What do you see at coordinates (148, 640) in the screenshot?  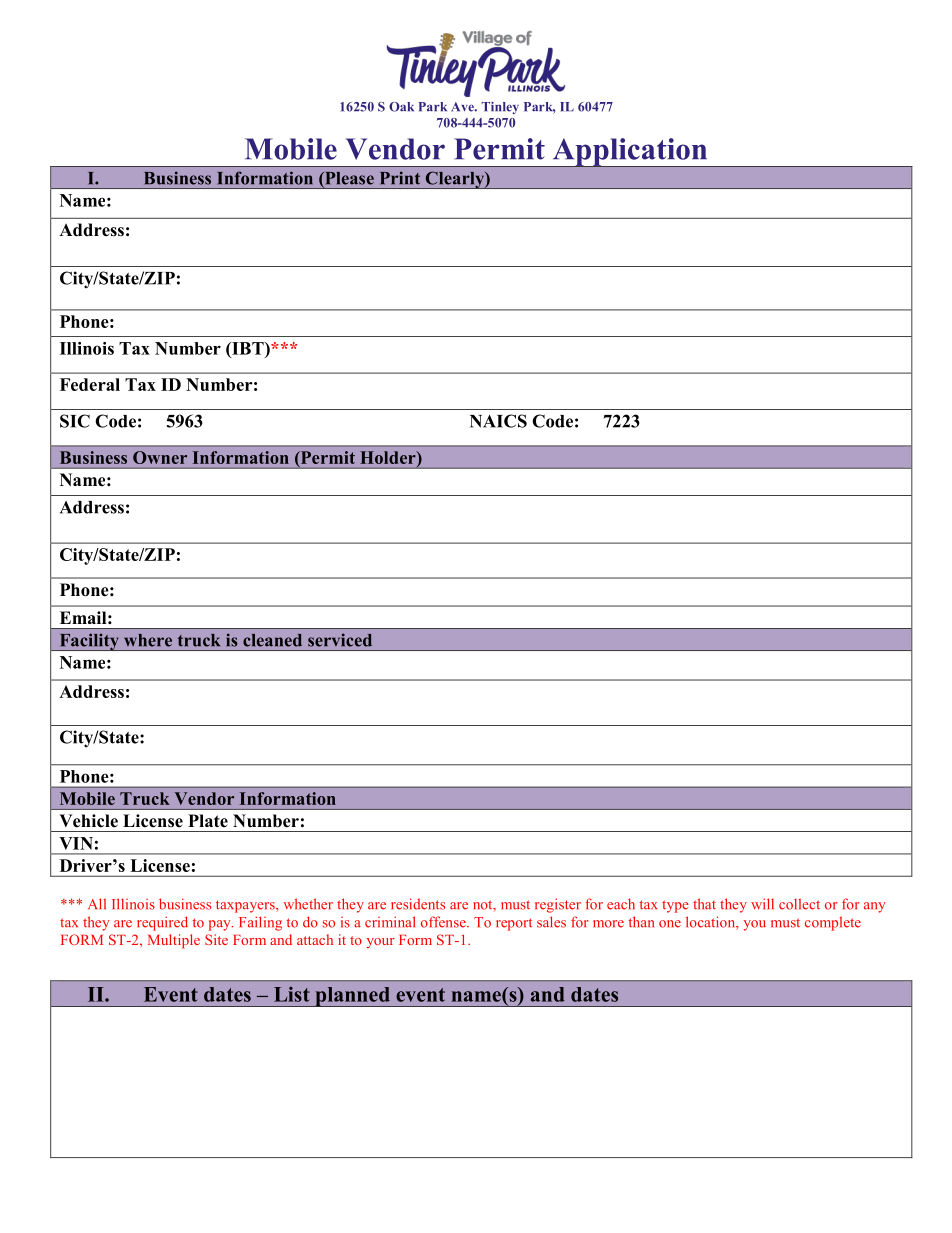 I see `where` at bounding box center [148, 640].
